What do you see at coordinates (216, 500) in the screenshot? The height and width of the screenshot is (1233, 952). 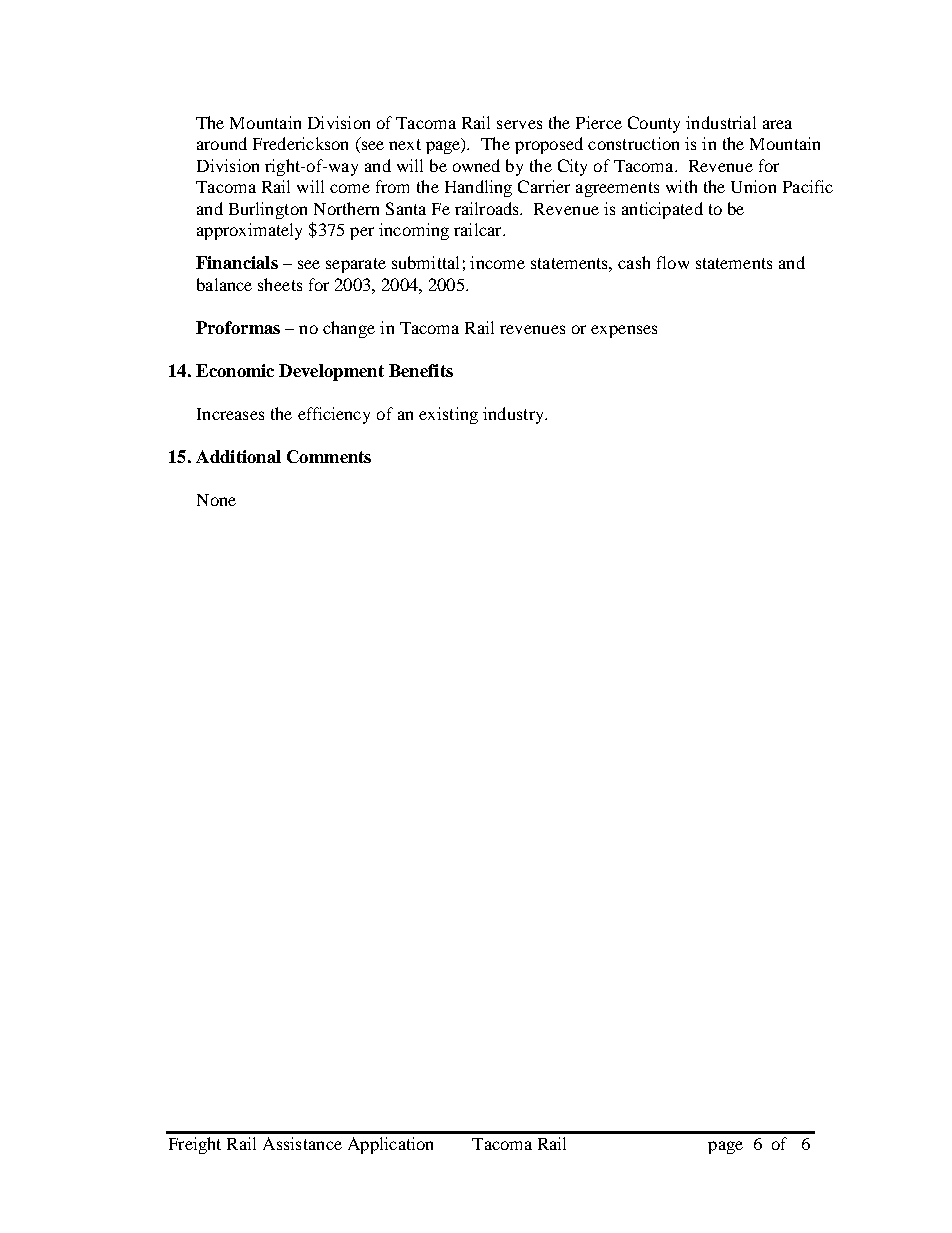 I see `None` at bounding box center [216, 500].
